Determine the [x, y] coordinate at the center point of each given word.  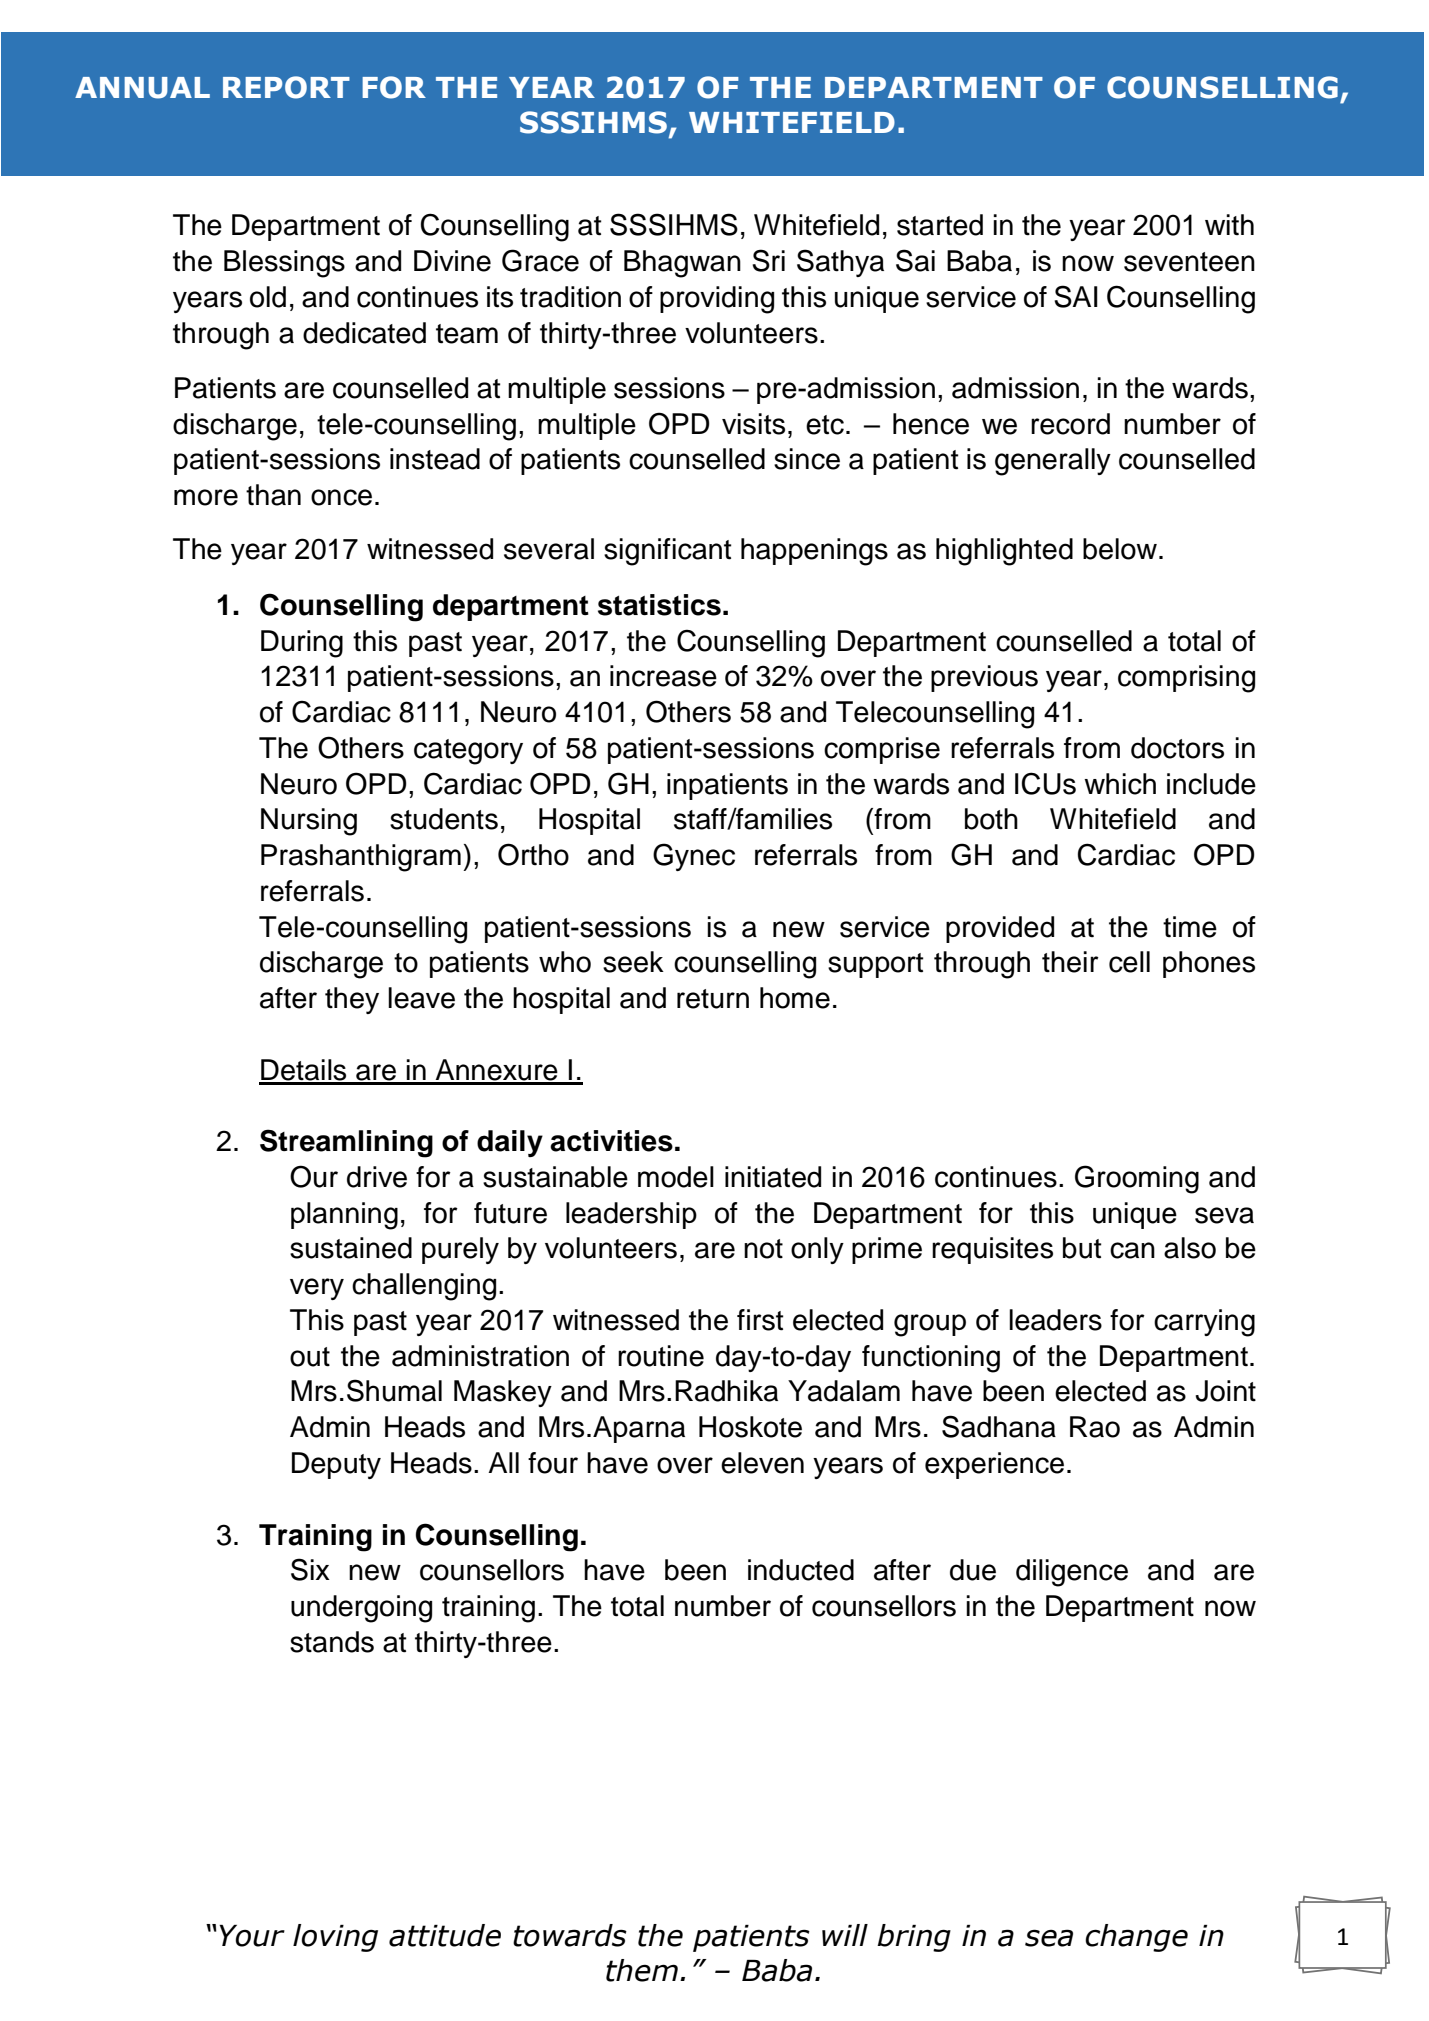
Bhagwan [682, 264]
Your [252, 1936]
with [1229, 225]
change [1136, 1938]
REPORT [286, 87]
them [642, 1970]
